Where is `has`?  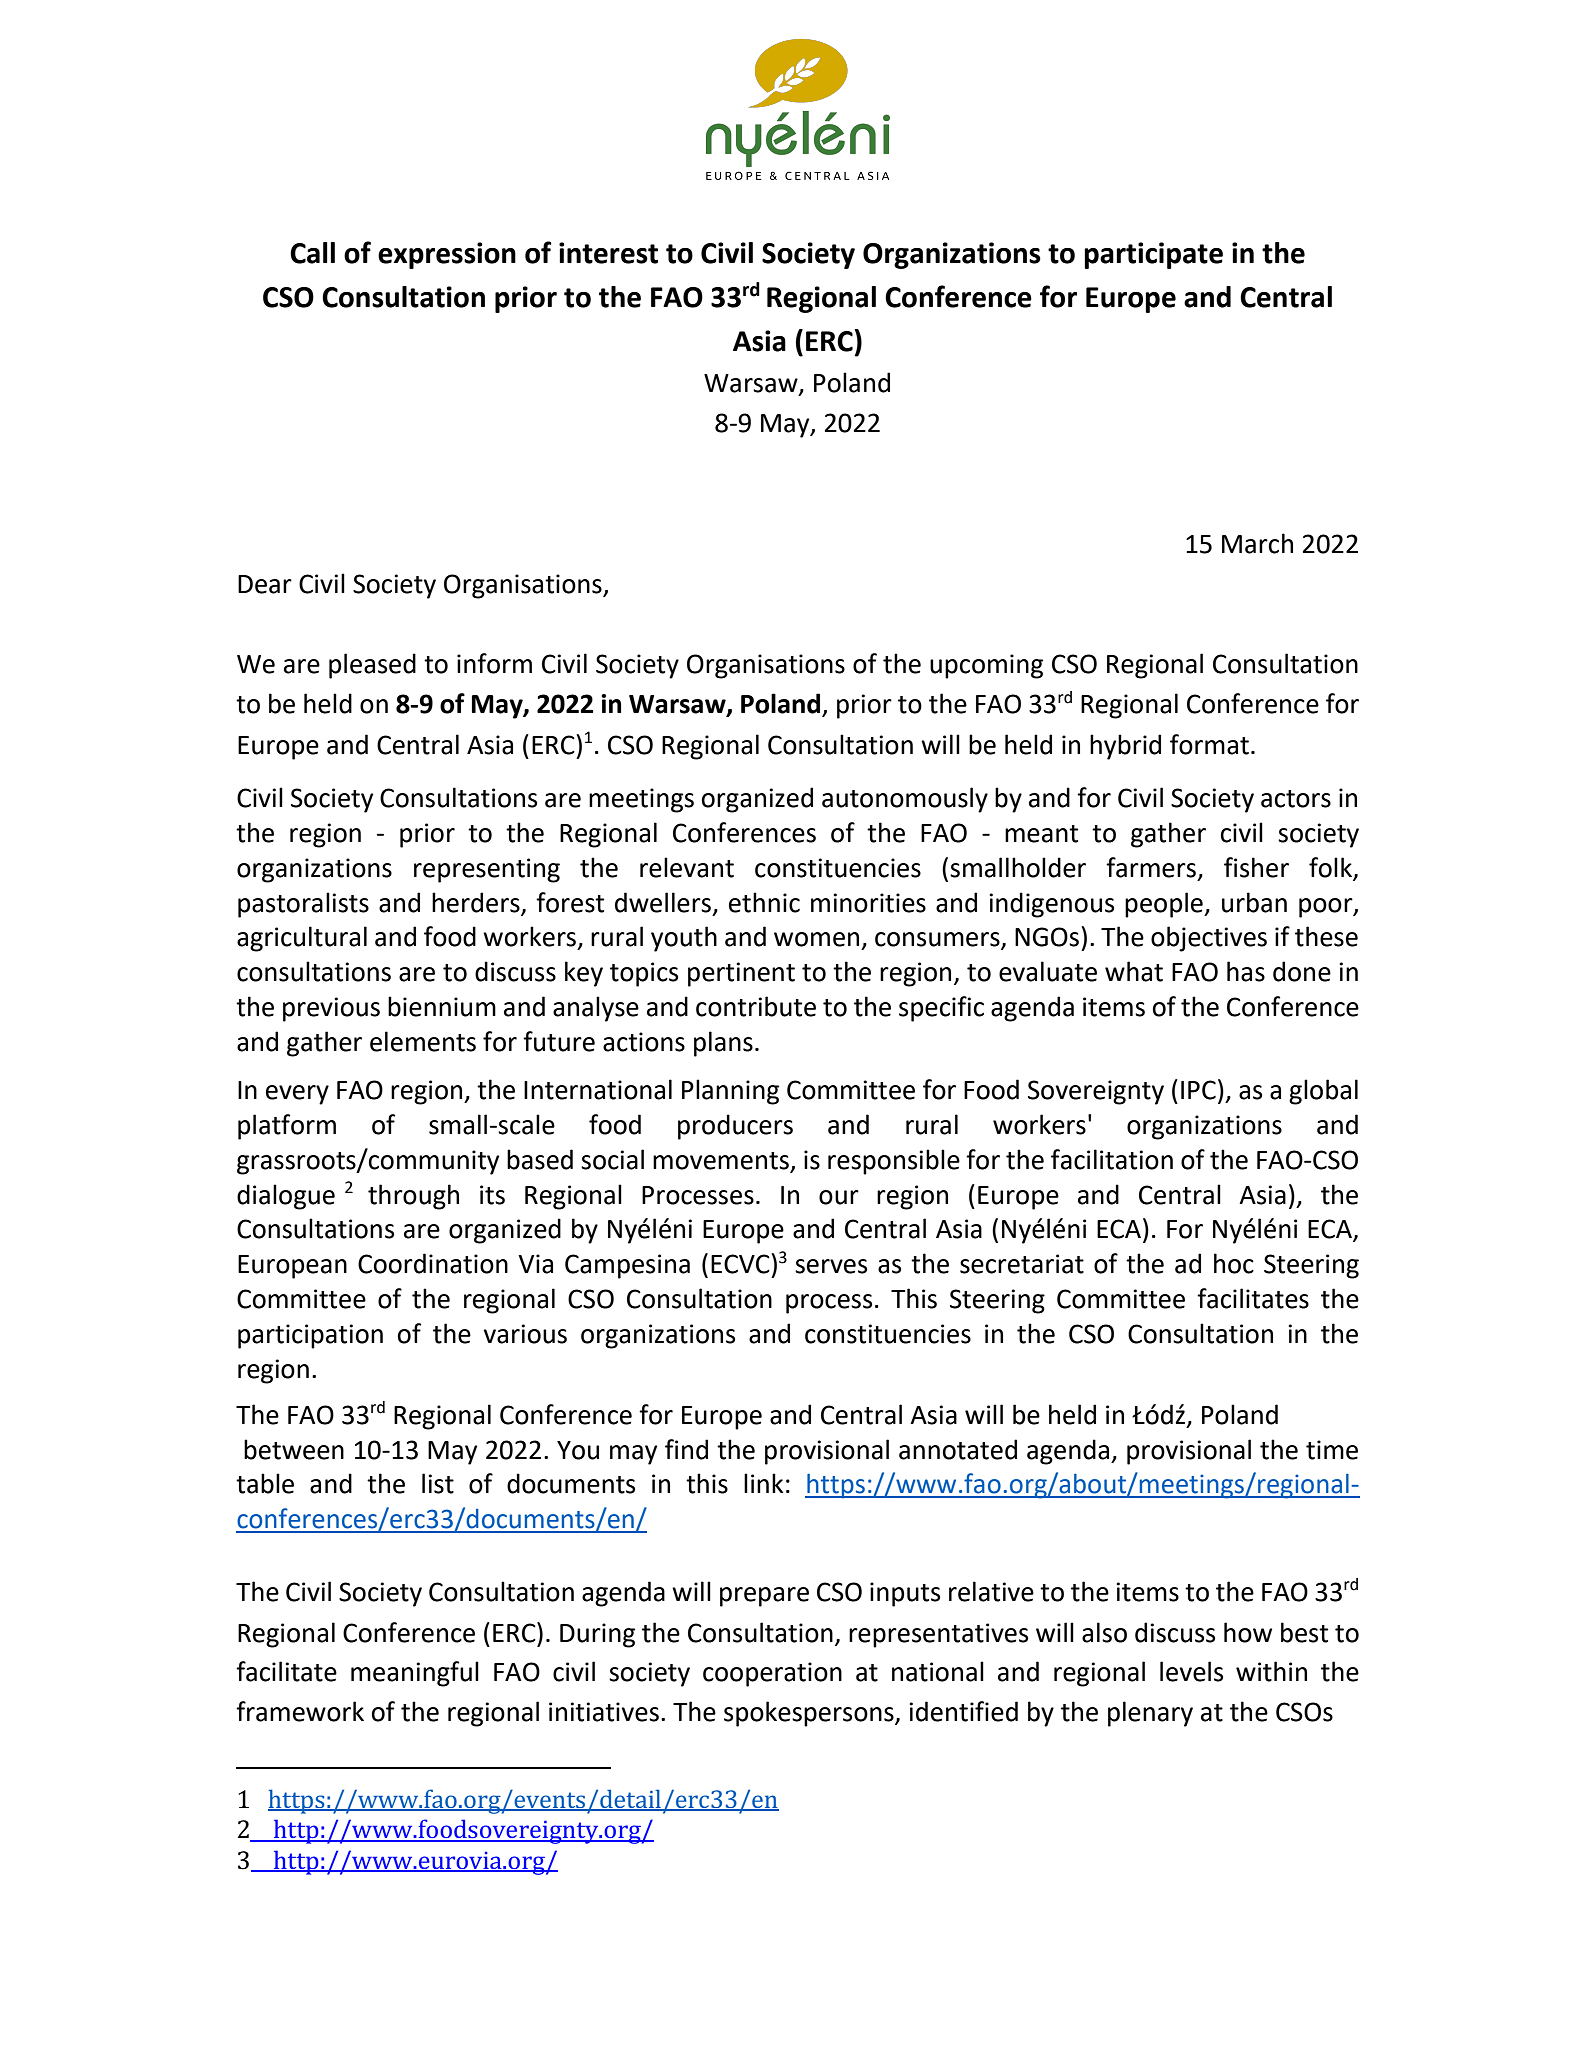
has is located at coordinates (1246, 971).
